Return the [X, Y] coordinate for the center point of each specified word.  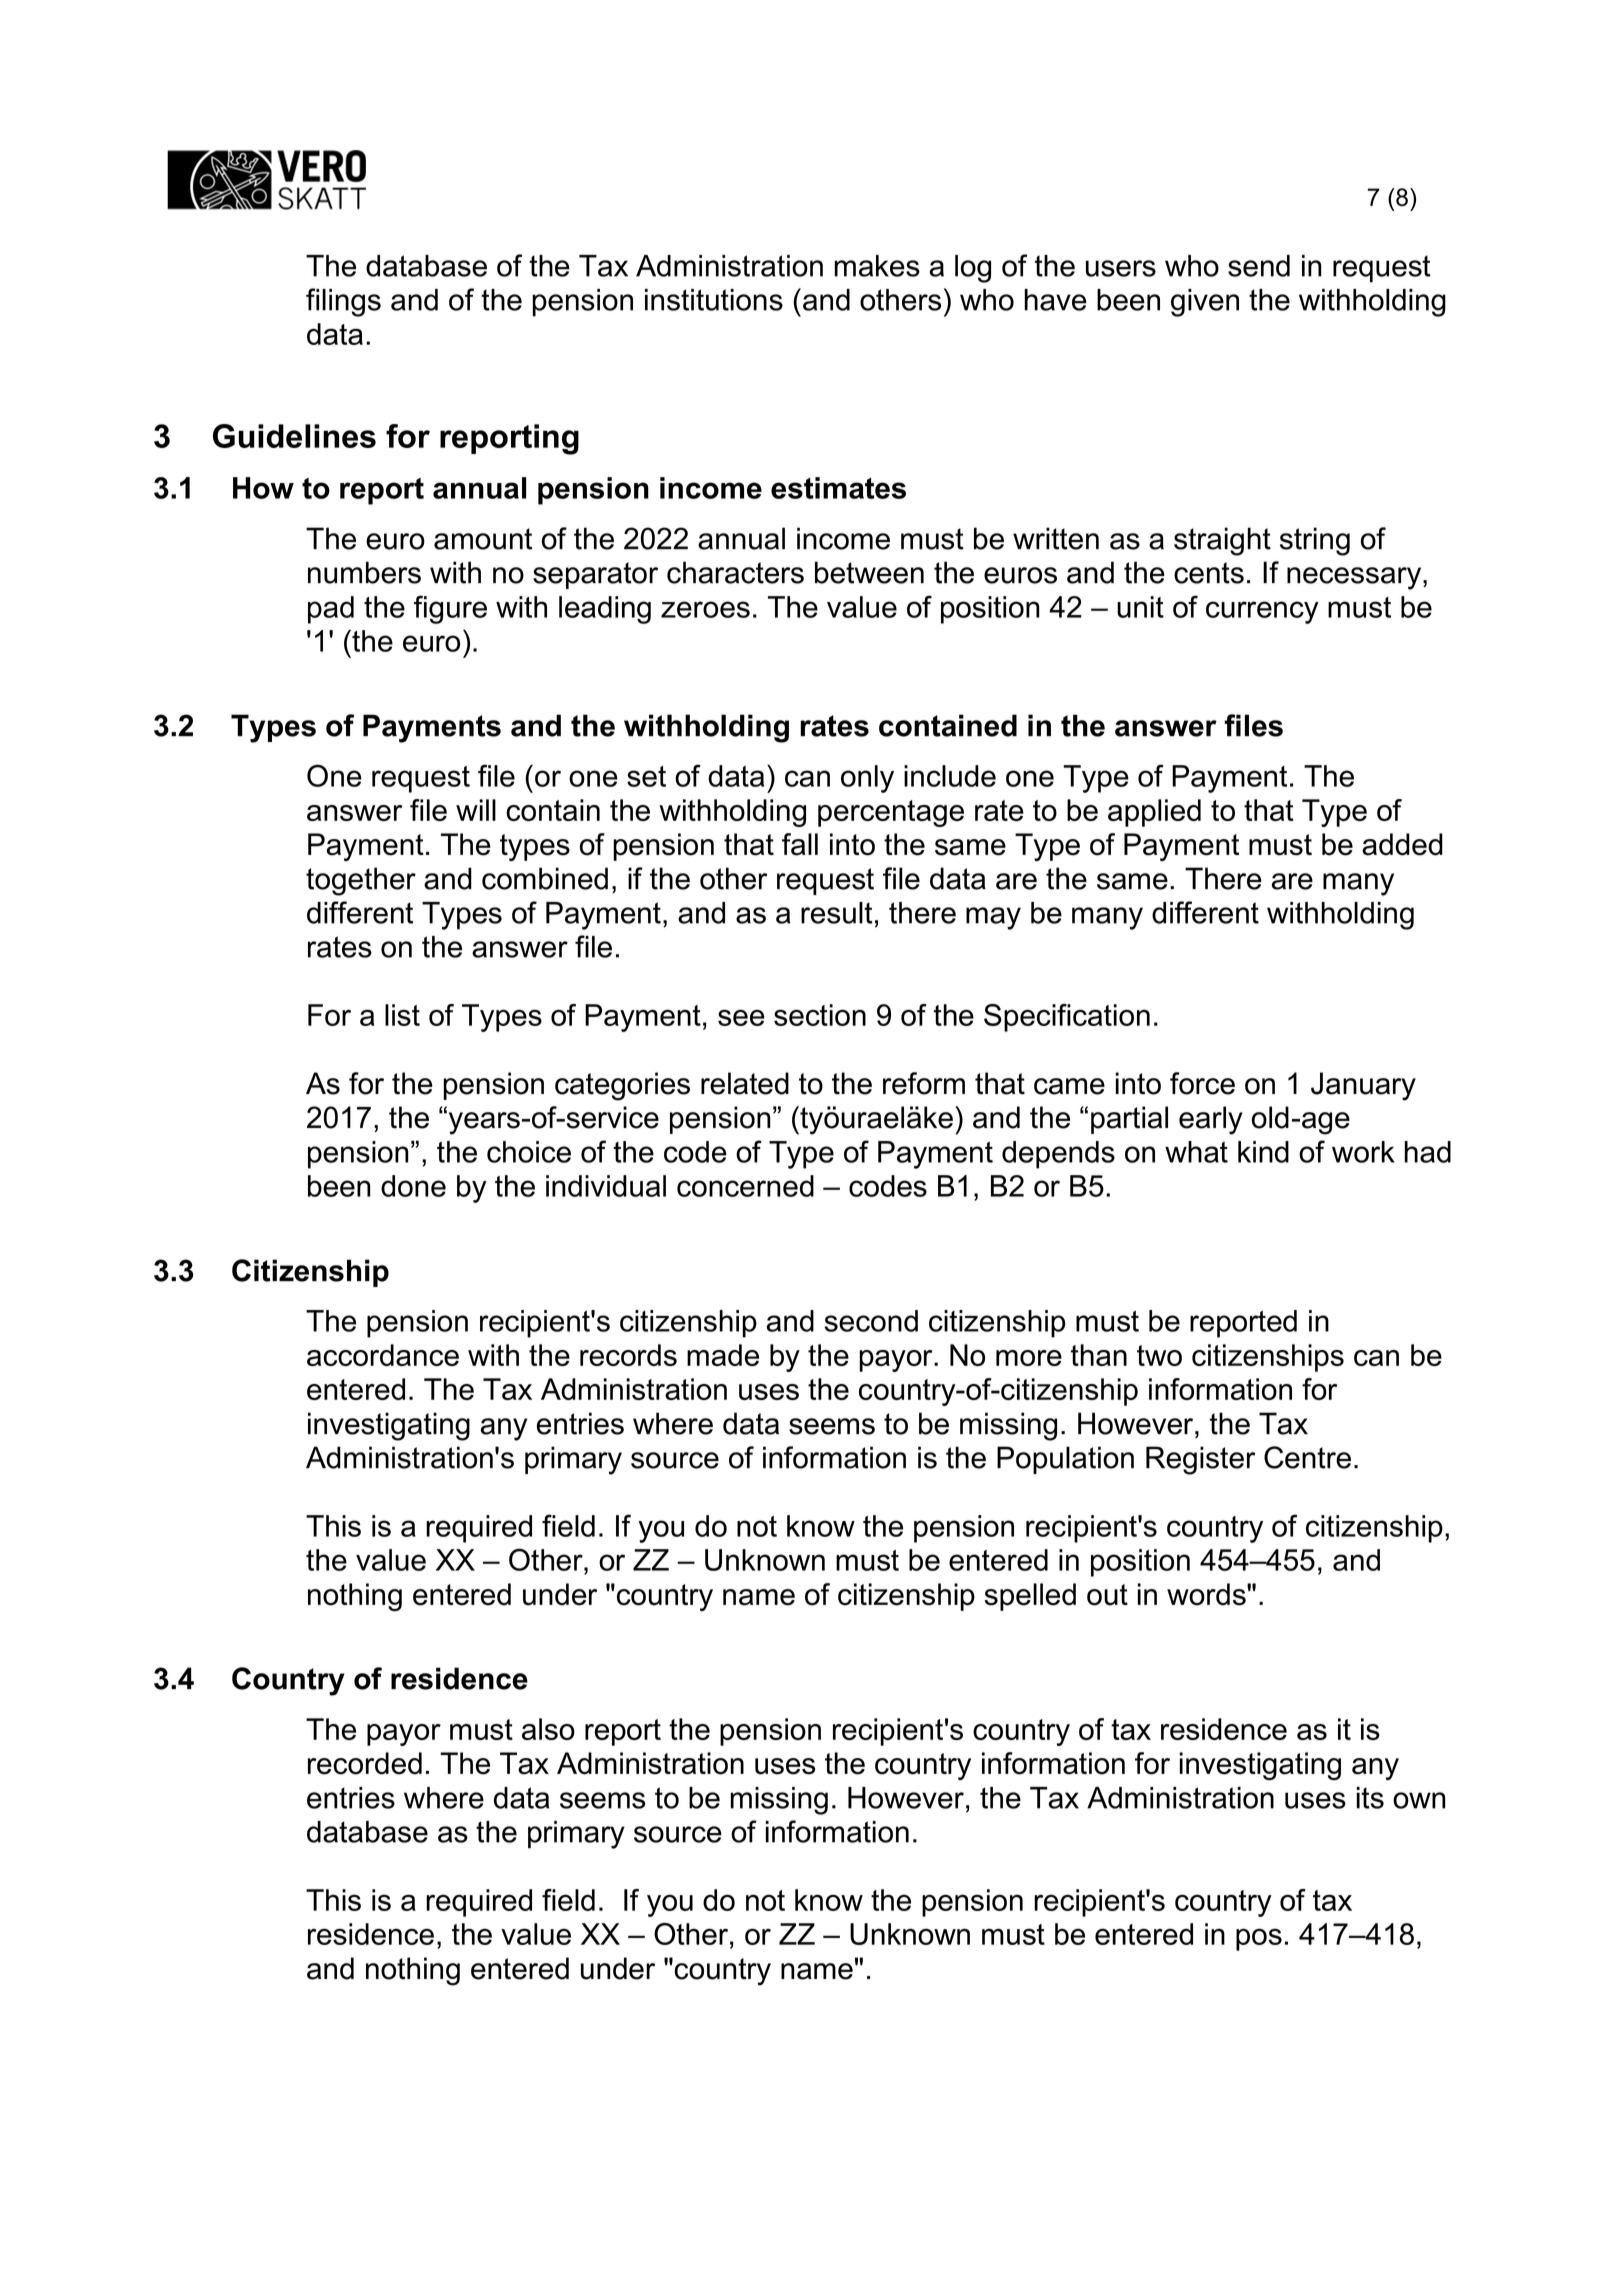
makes [877, 266]
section [820, 1015]
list [402, 1015]
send [1259, 266]
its [1370, 1798]
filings [343, 302]
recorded [365, 1763]
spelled [1030, 1597]
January [1363, 1086]
